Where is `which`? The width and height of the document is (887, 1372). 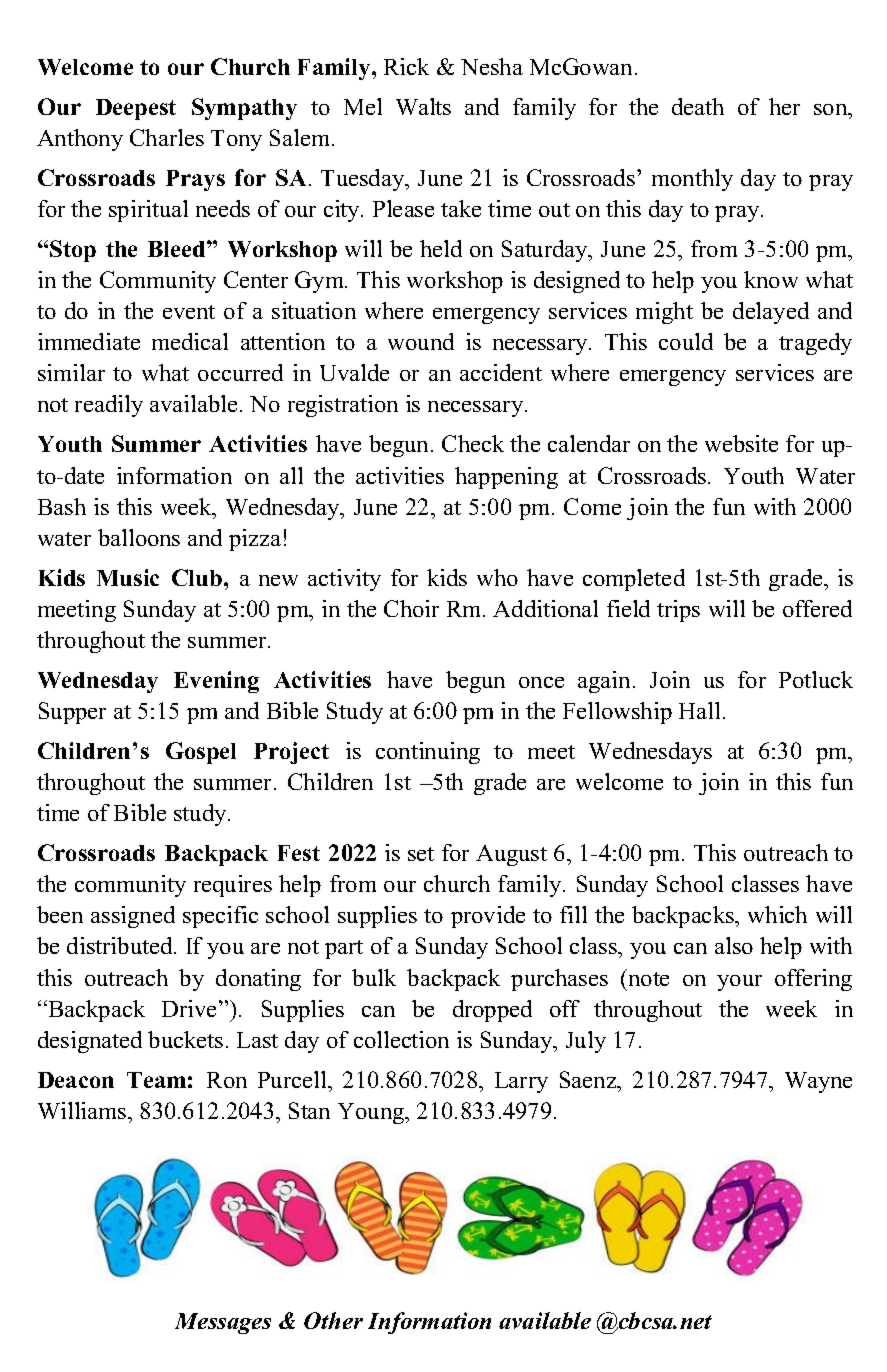 which is located at coordinates (777, 914).
